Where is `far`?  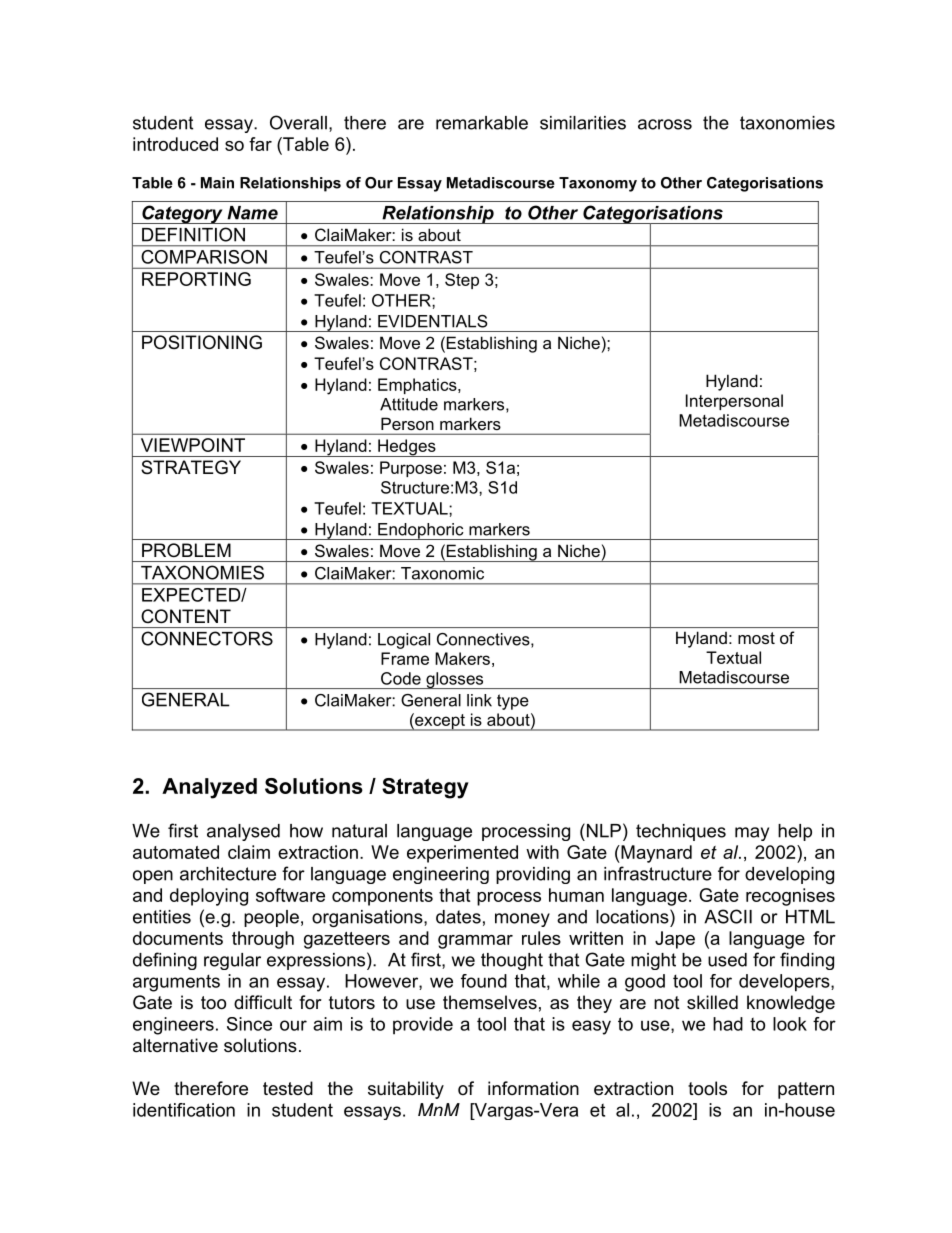 far is located at coordinates (260, 144).
